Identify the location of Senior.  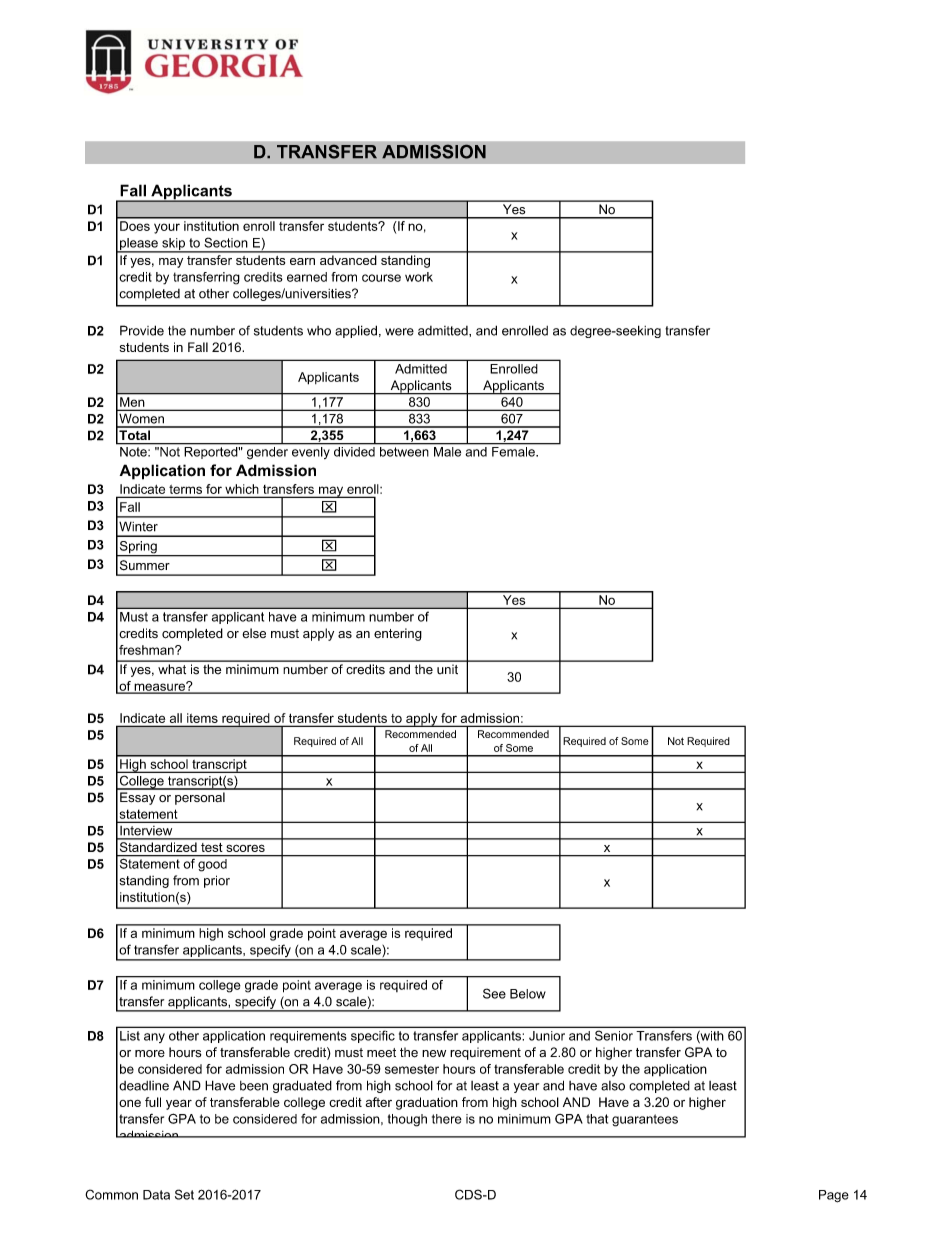
(614, 1036).
